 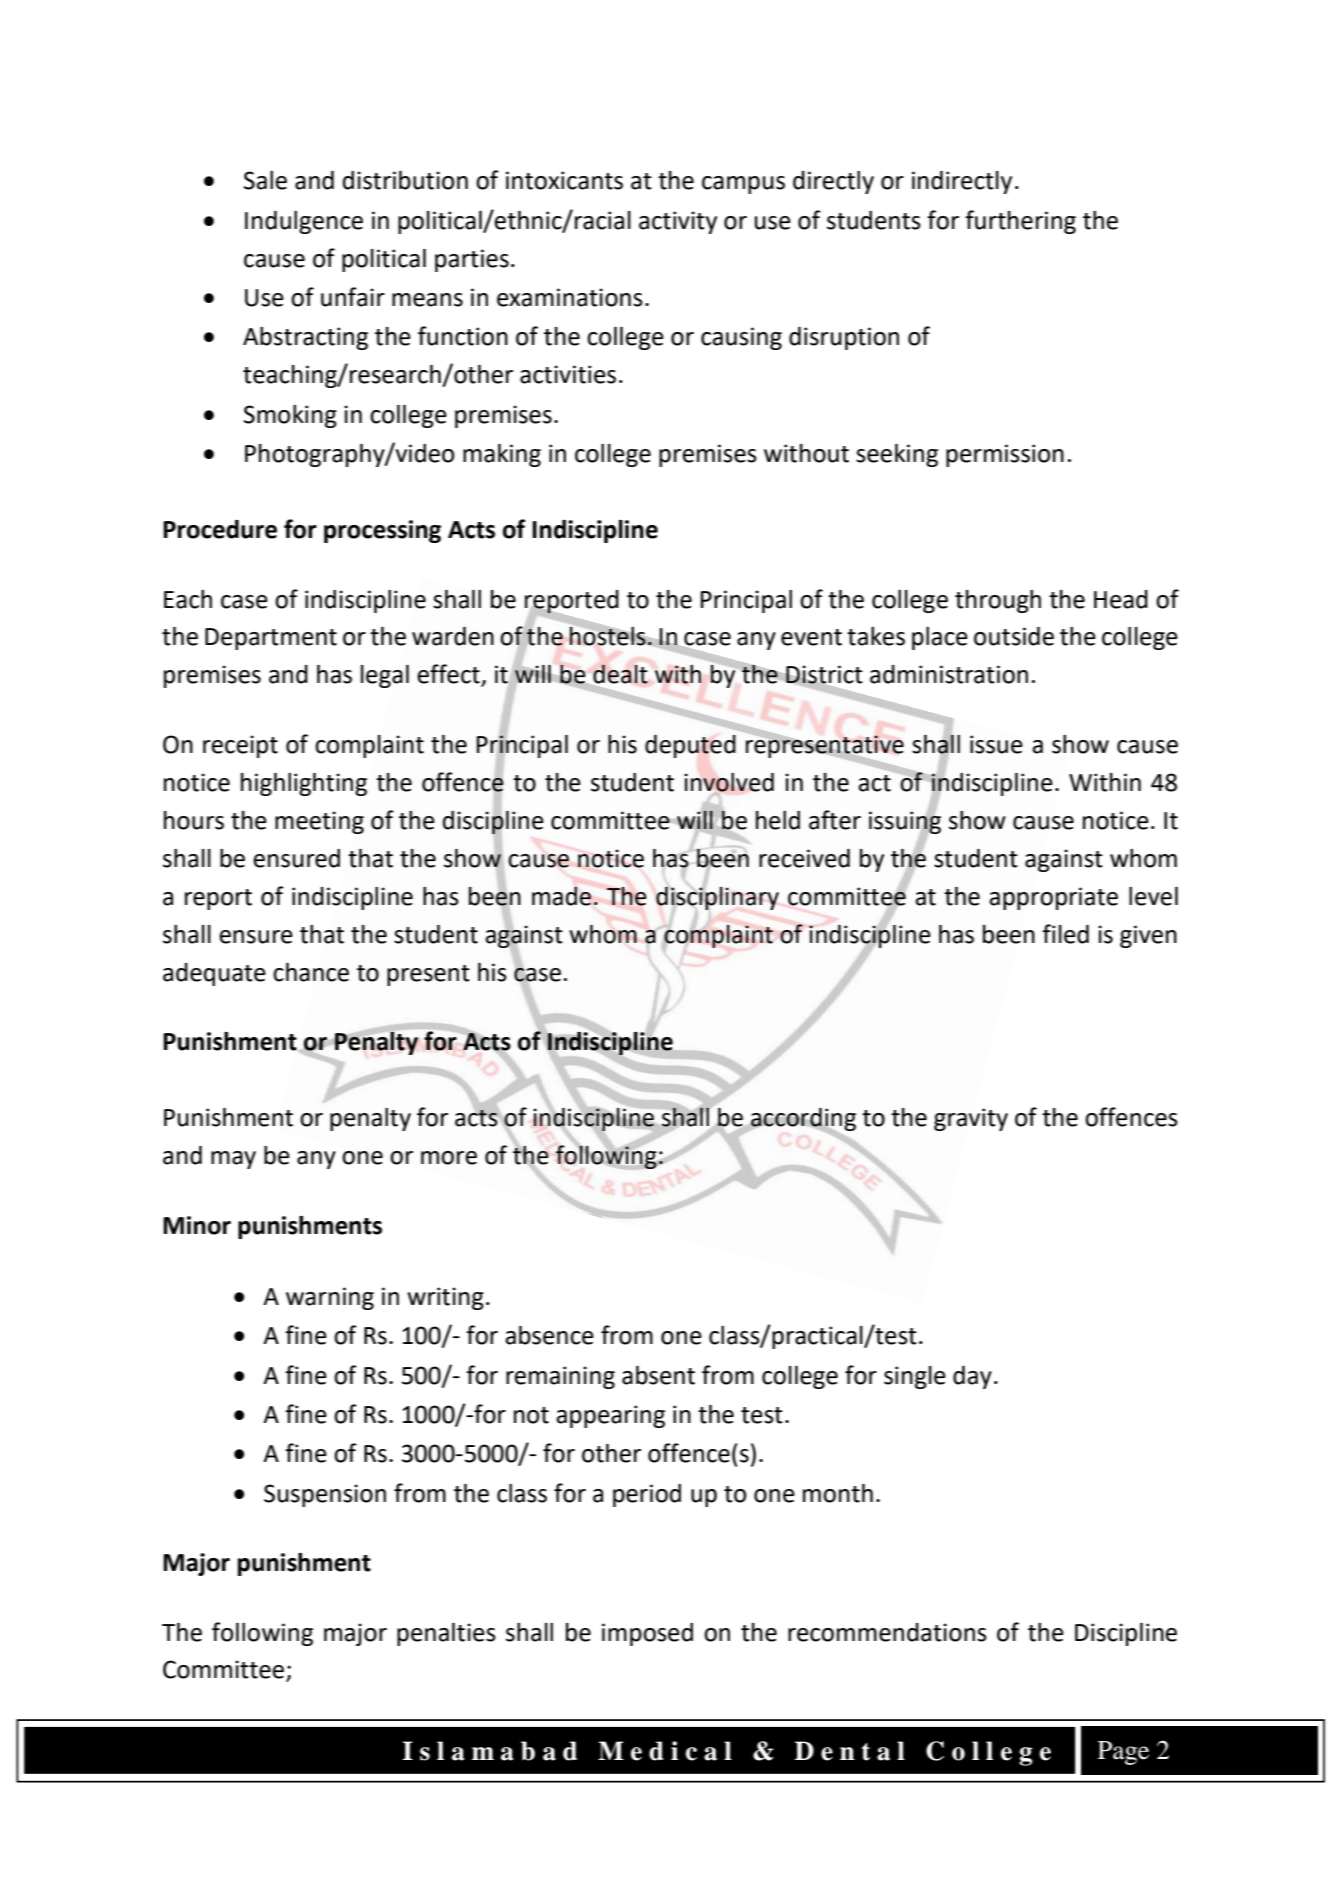 What do you see at coordinates (1020, 222) in the page?
I see `furthering` at bounding box center [1020, 222].
